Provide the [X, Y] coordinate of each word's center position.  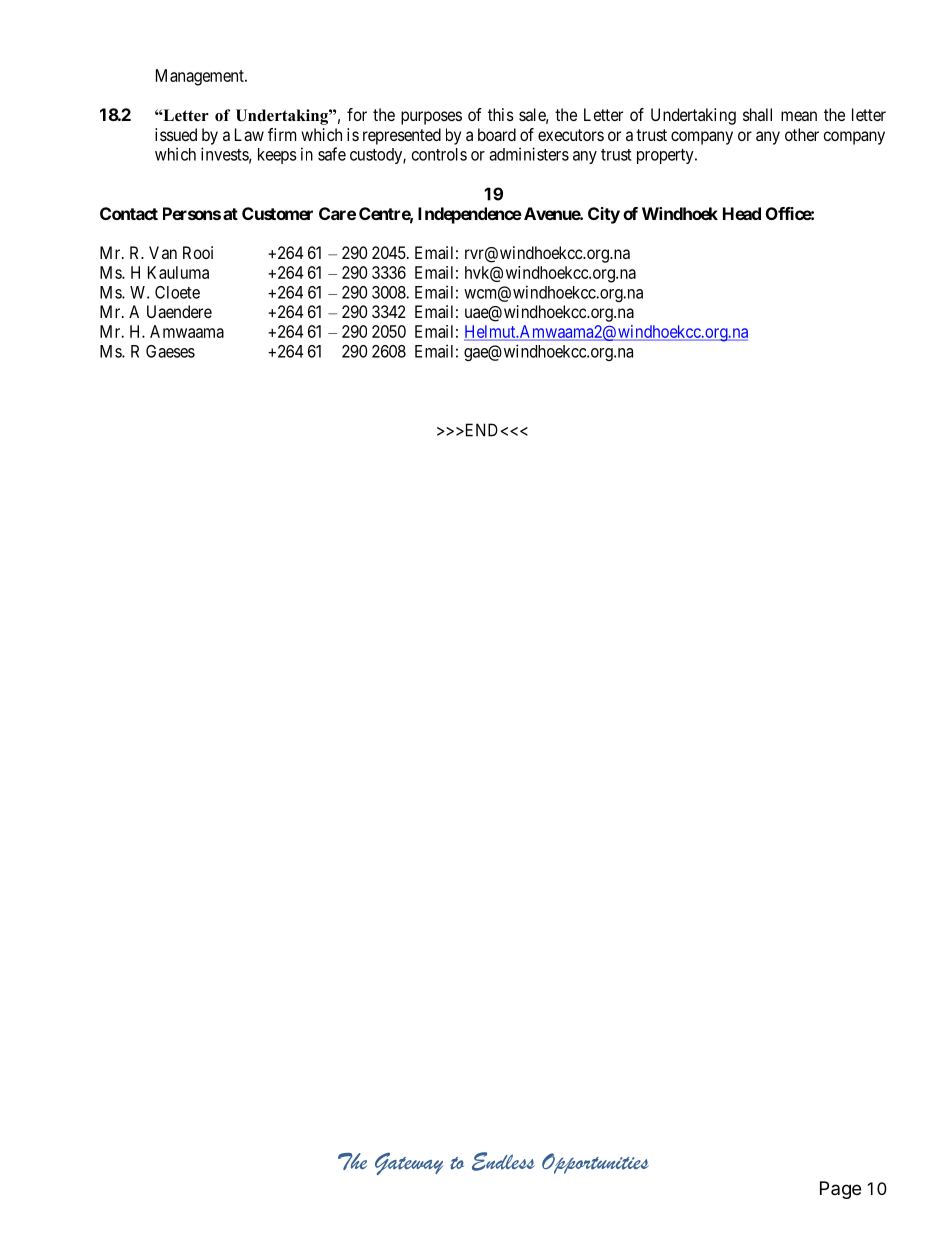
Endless [503, 1161]
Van [163, 252]
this [501, 114]
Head [742, 213]
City [604, 215]
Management [201, 77]
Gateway [409, 1163]
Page [840, 1190]
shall [757, 114]
